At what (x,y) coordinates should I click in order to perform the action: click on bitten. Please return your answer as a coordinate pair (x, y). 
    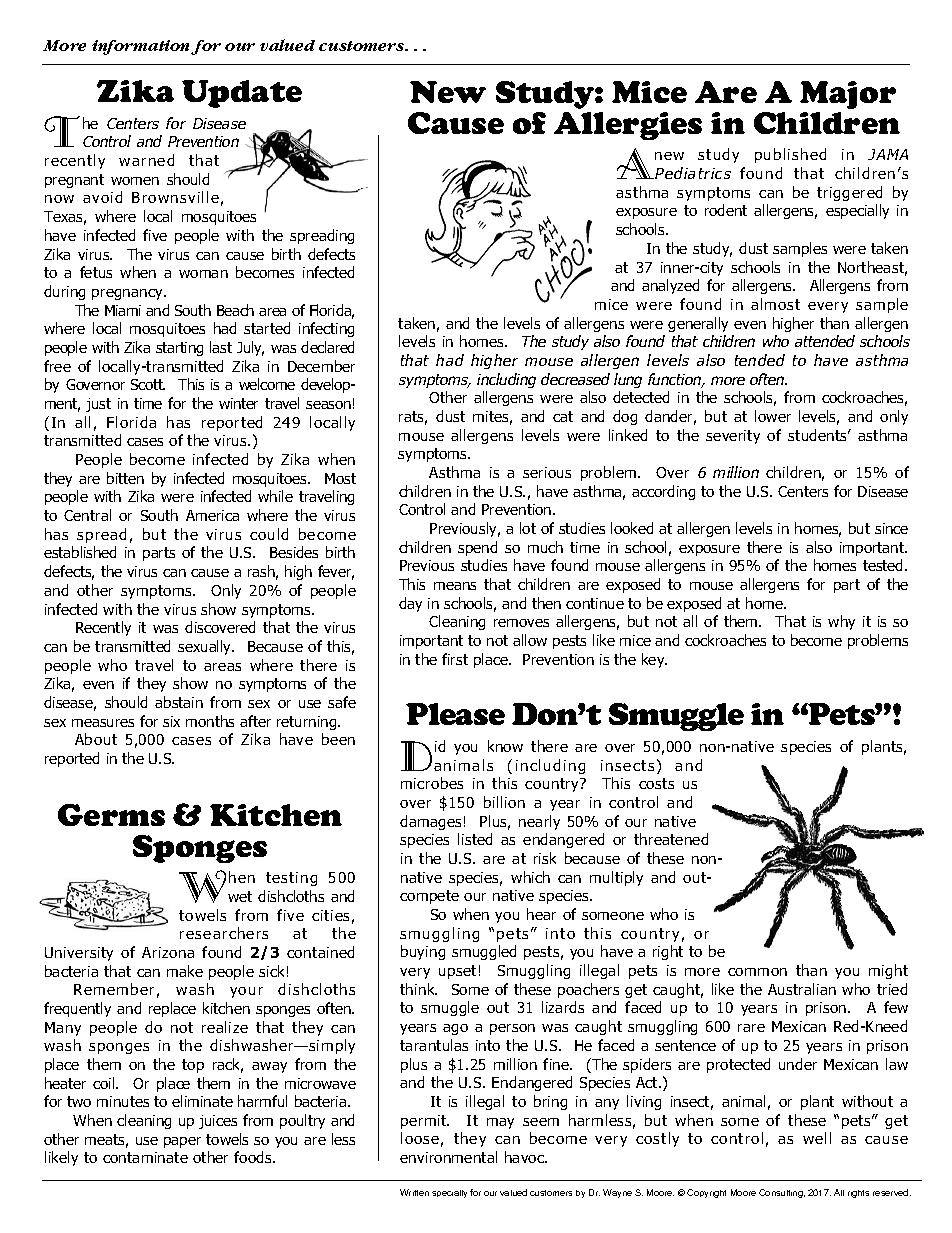
    Looking at the image, I should click on (125, 478).
